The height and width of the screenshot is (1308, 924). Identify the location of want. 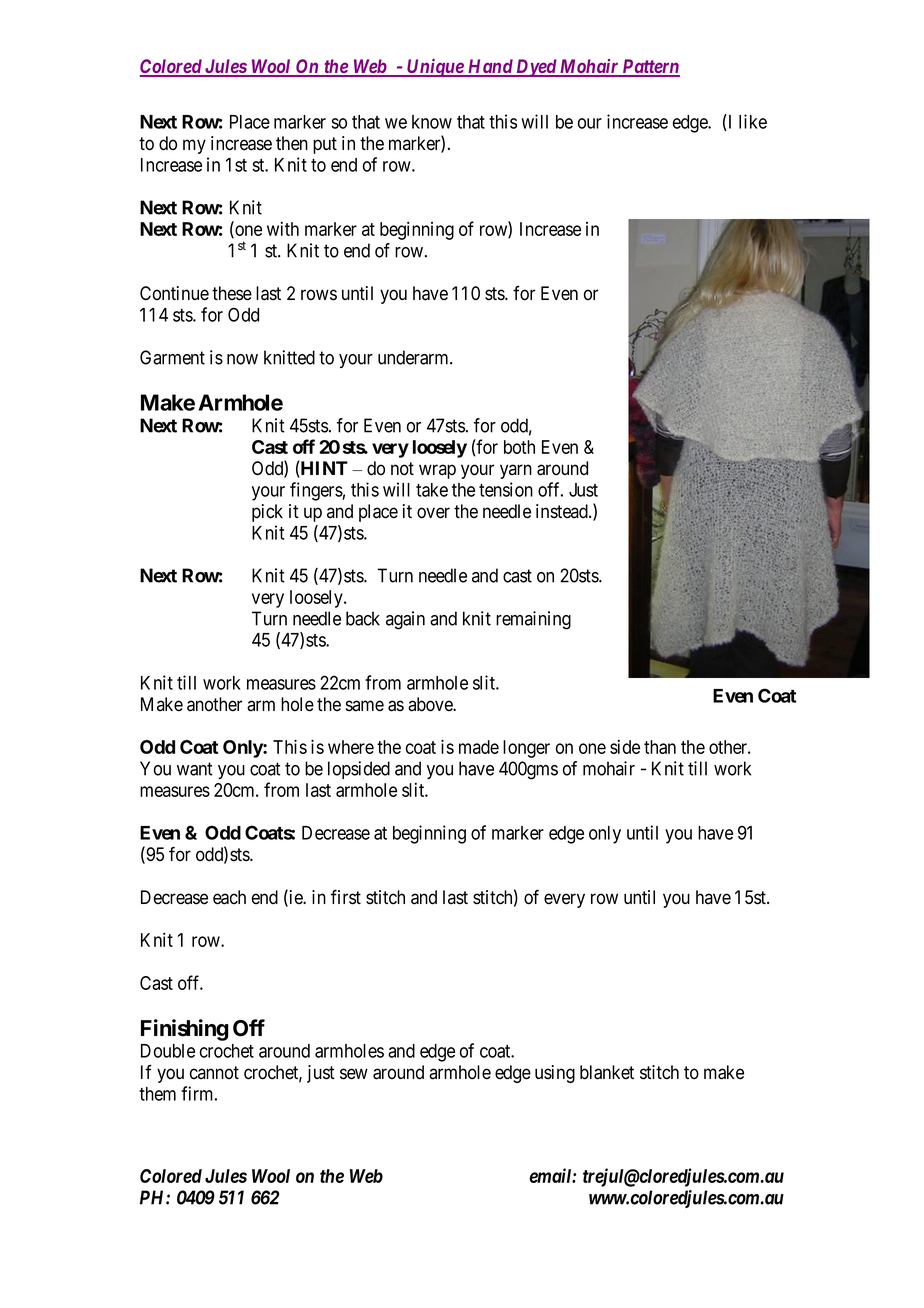
(195, 769).
